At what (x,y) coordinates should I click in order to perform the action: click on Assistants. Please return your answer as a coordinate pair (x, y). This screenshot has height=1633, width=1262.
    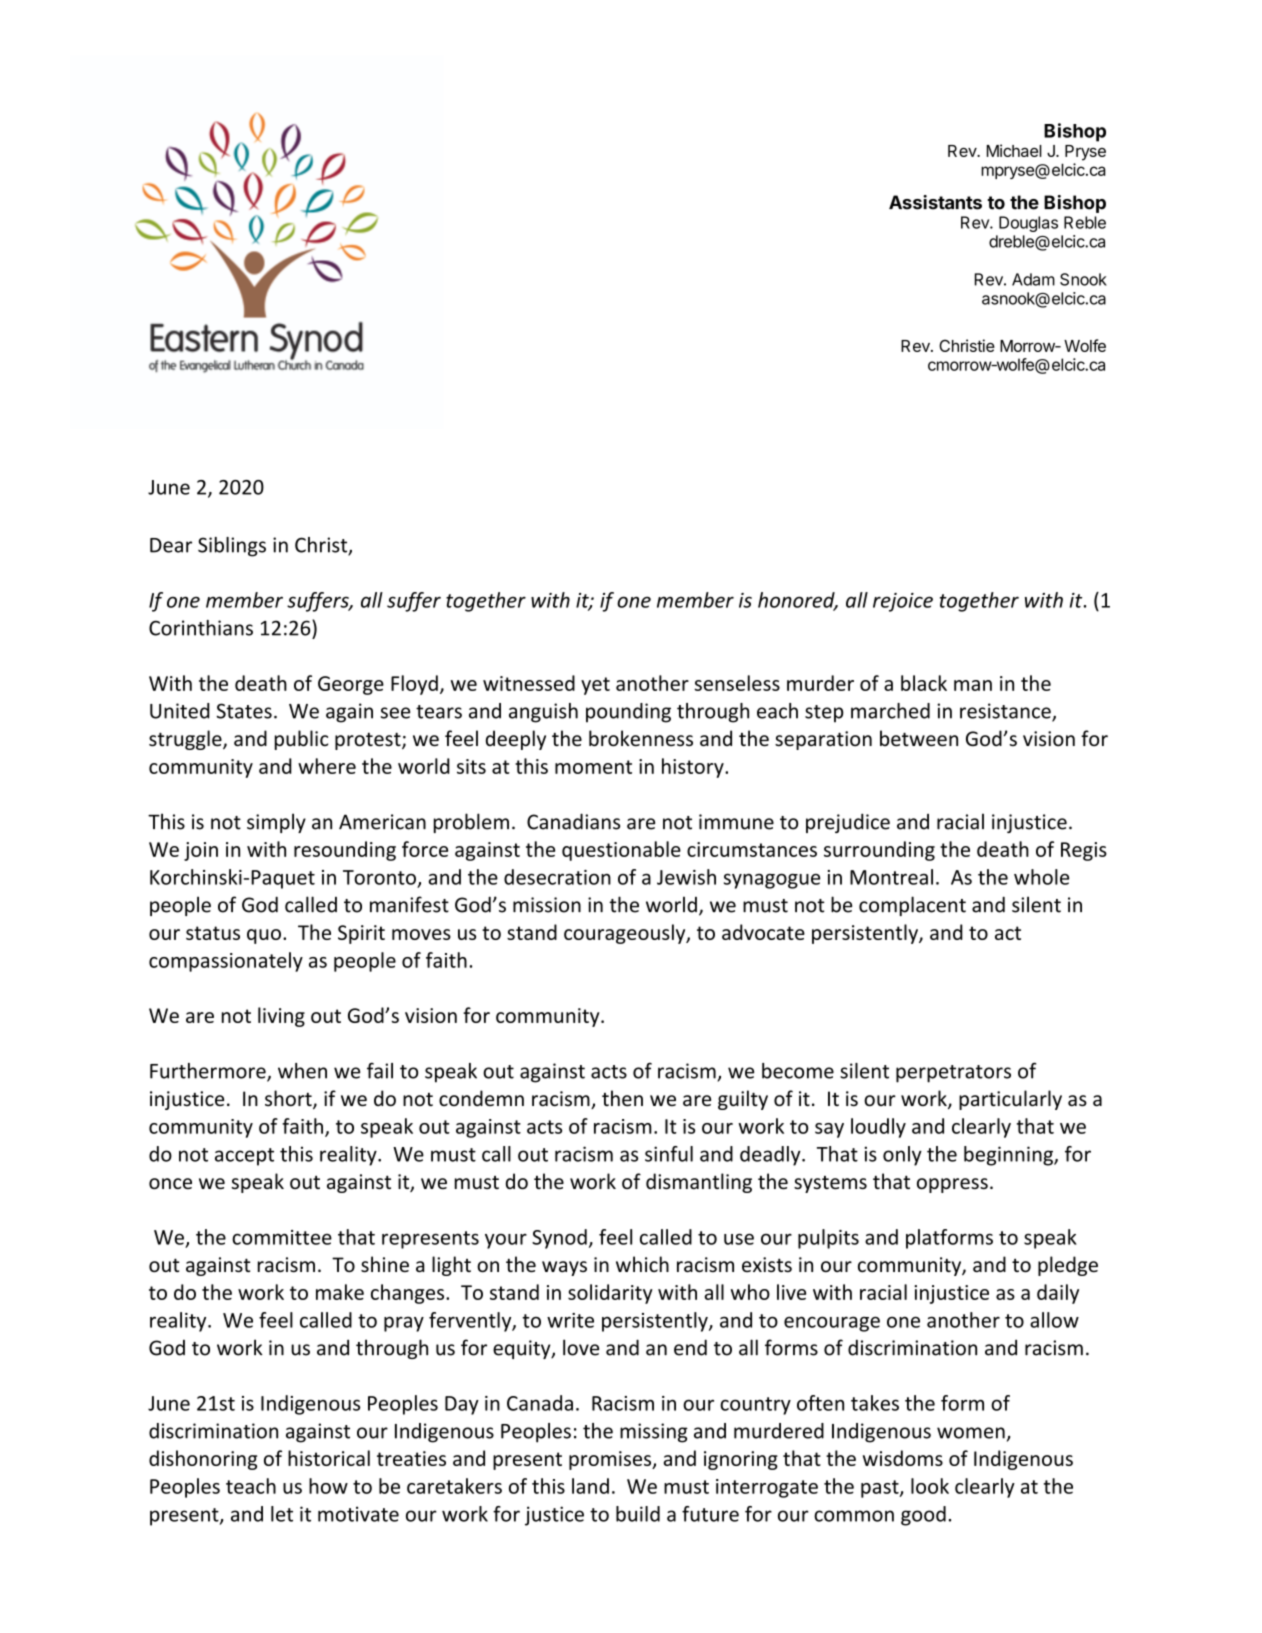
    Looking at the image, I should click on (935, 202).
